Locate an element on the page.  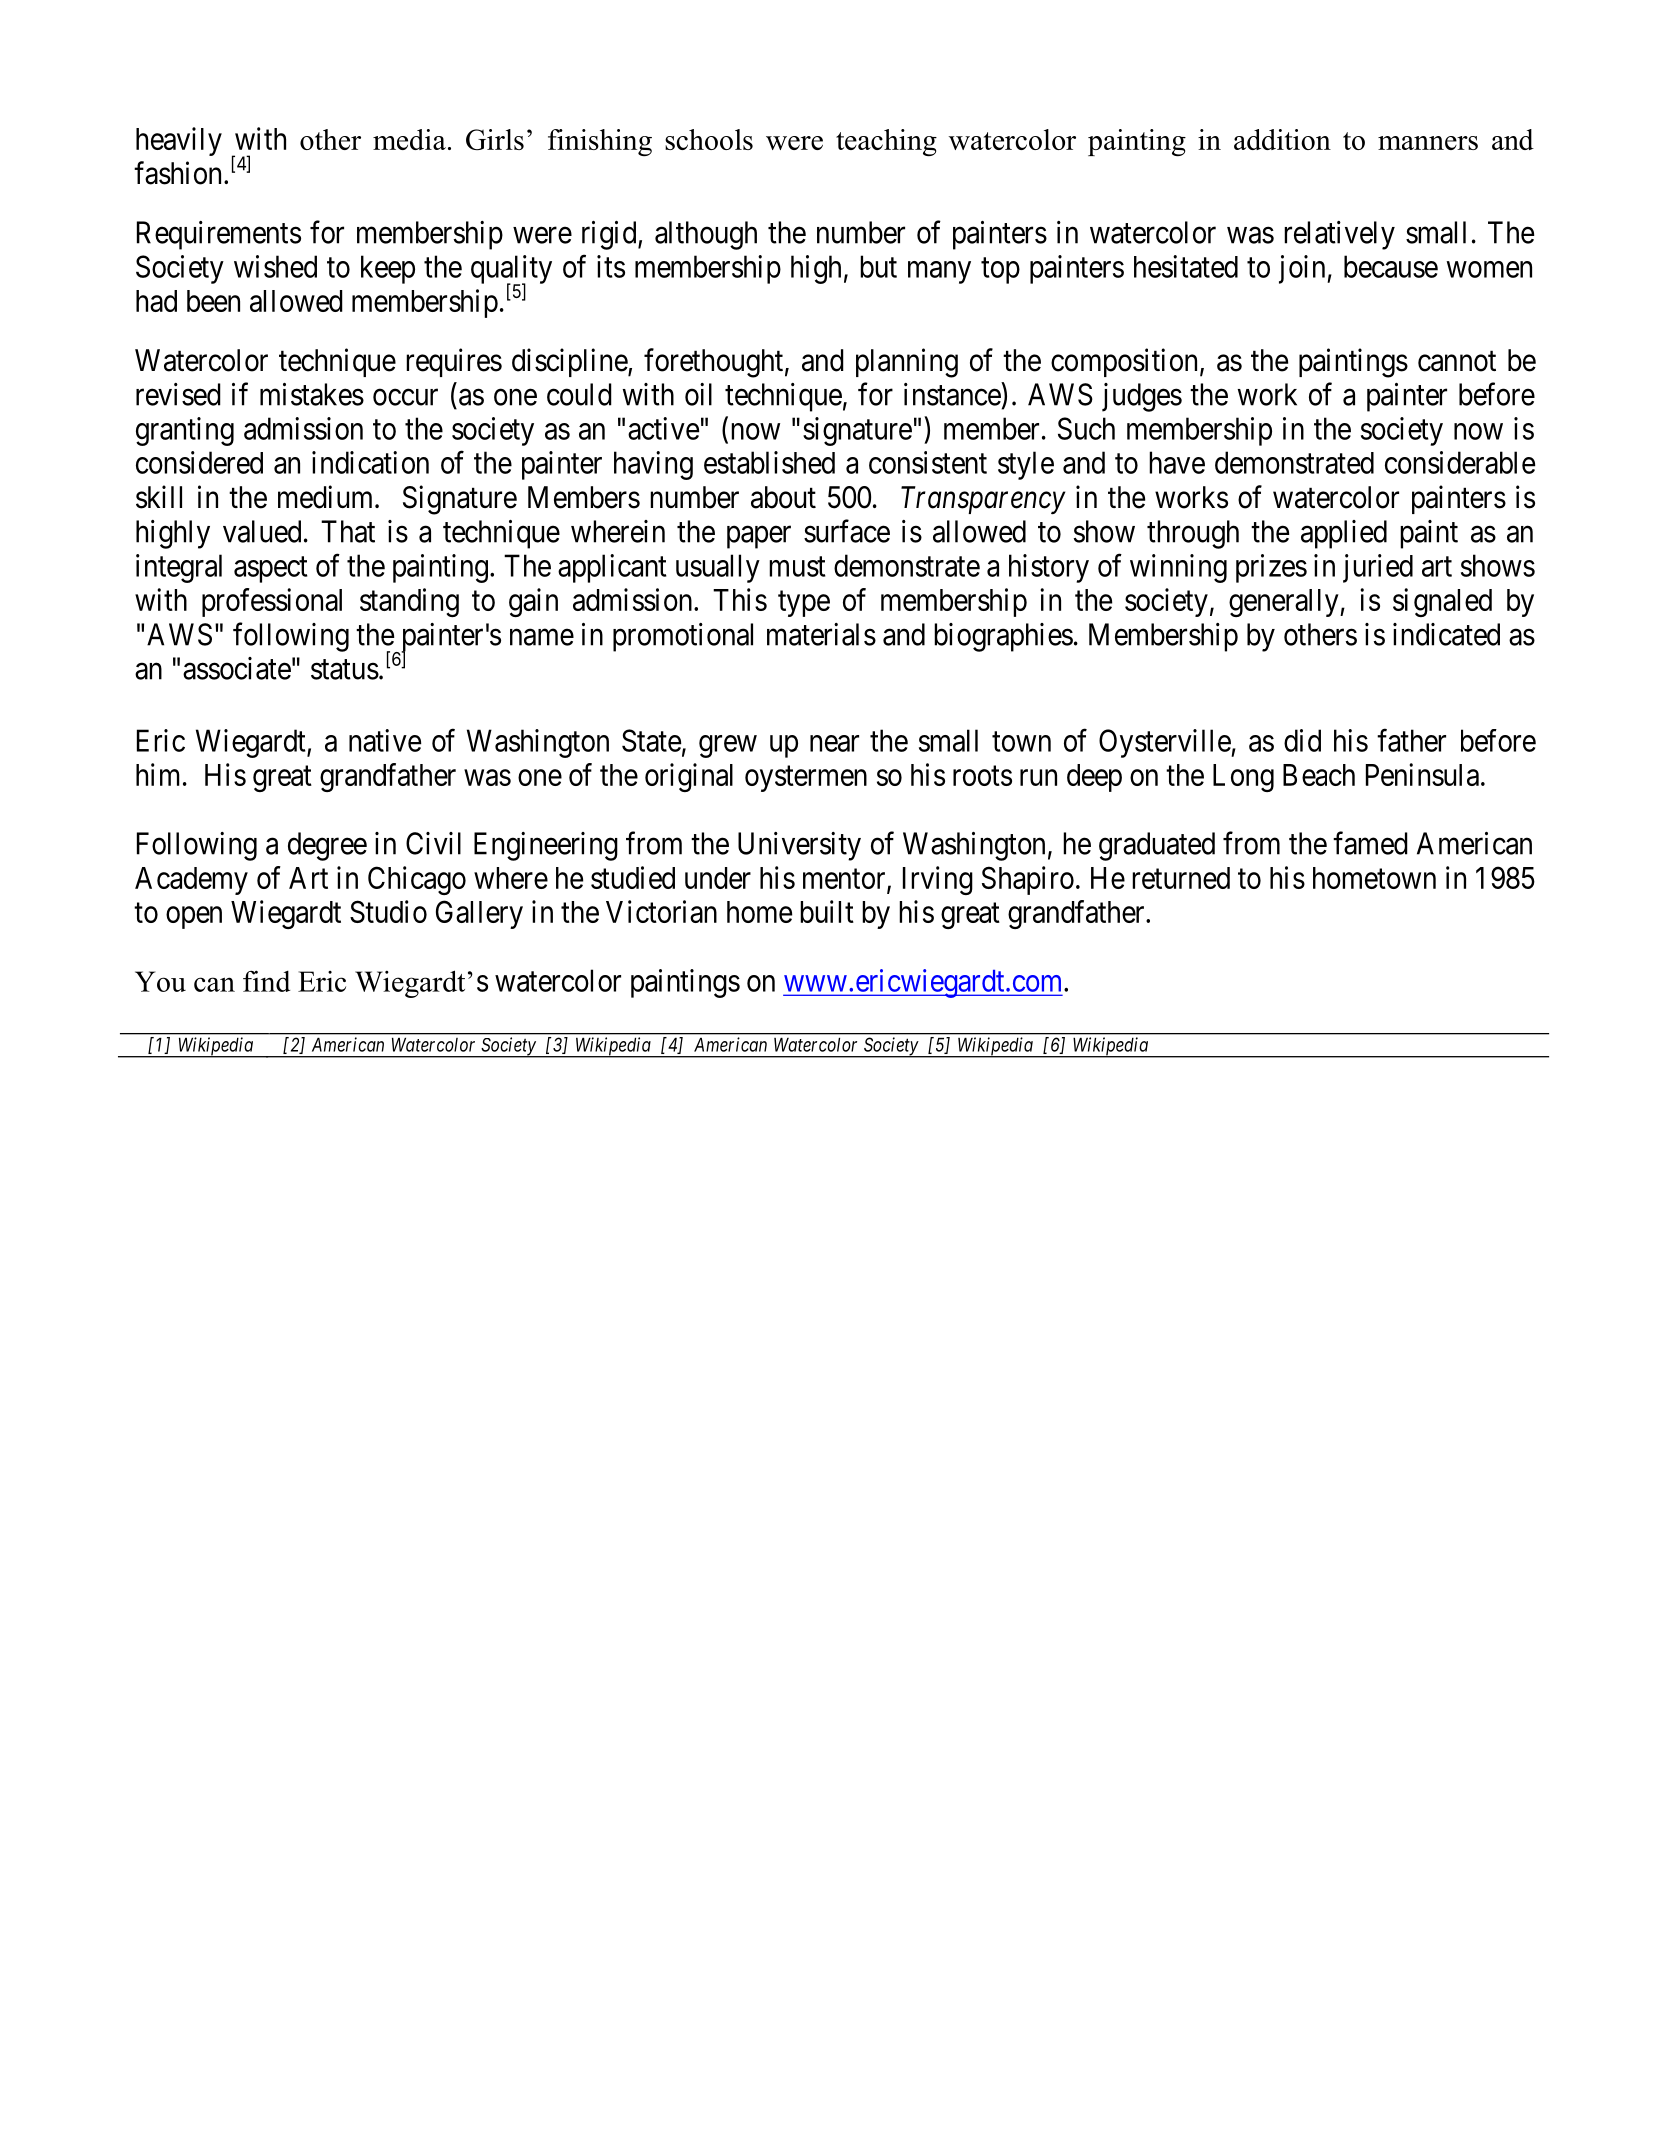
returned is located at coordinates (1181, 878).
